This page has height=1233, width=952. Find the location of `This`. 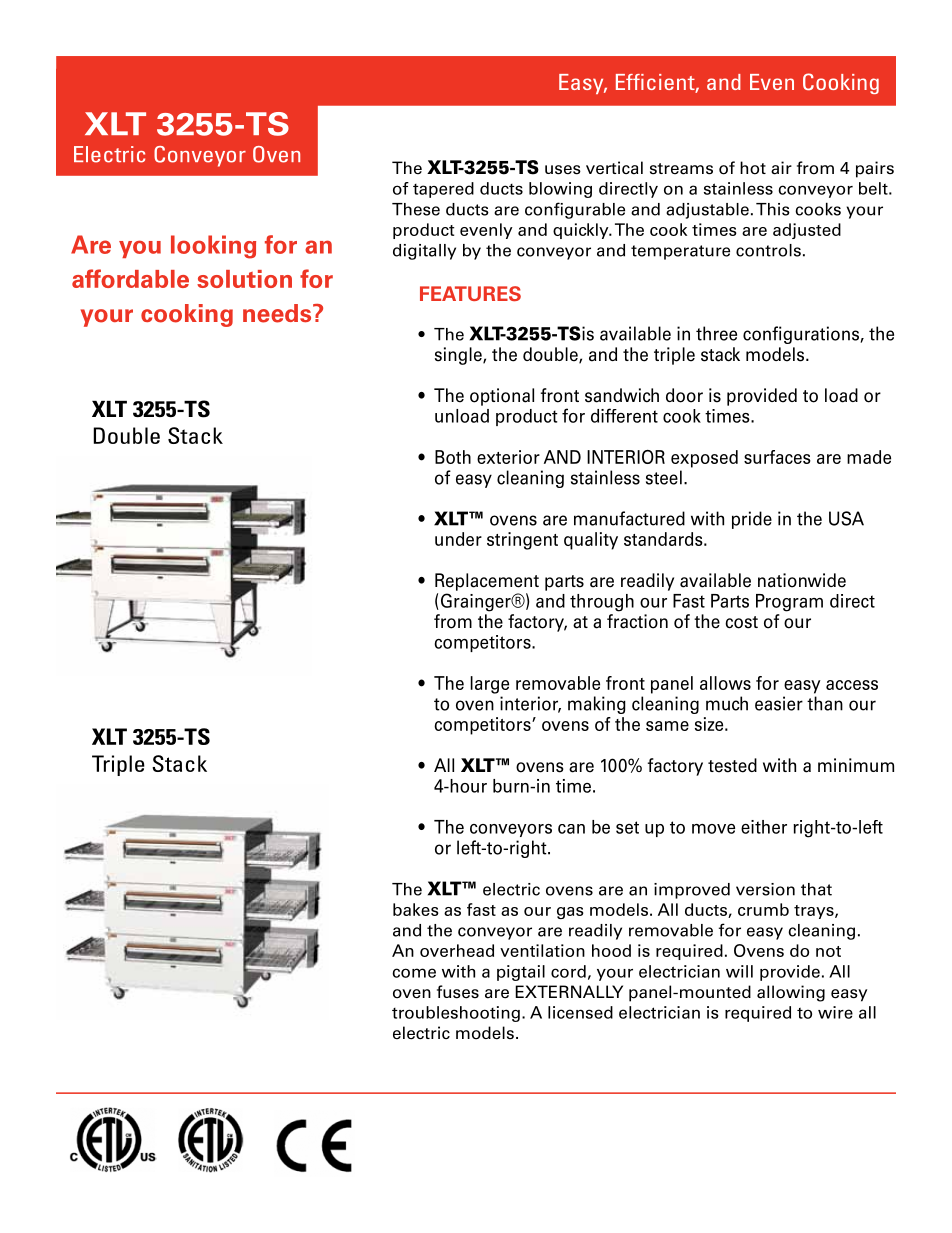

This is located at coordinates (773, 209).
